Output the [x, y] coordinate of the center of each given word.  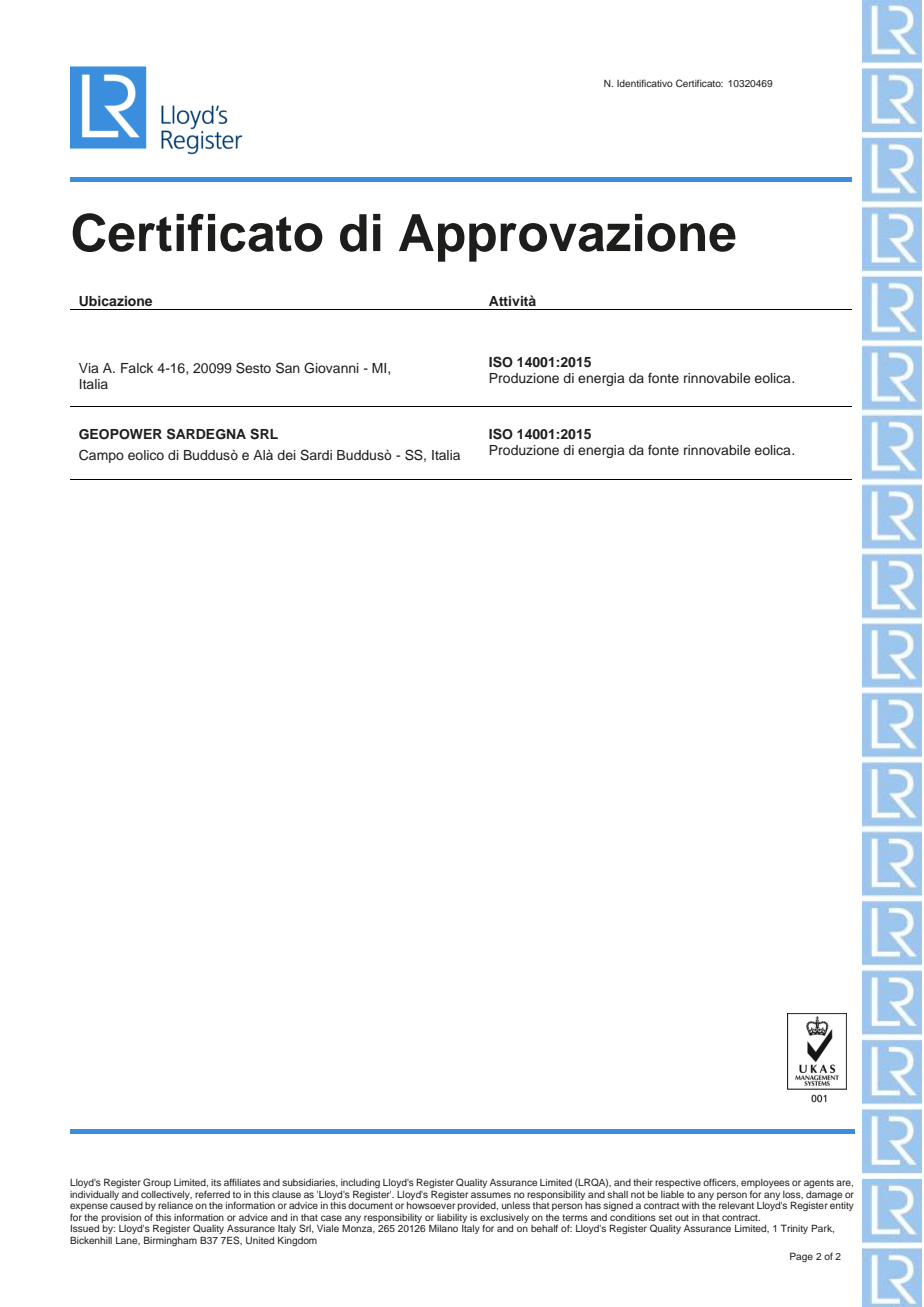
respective [678, 1183]
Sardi [316, 455]
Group [157, 1183]
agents [819, 1183]
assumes [491, 1195]
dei [286, 455]
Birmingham [170, 1241]
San [288, 368]
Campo [101, 456]
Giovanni [331, 368]
